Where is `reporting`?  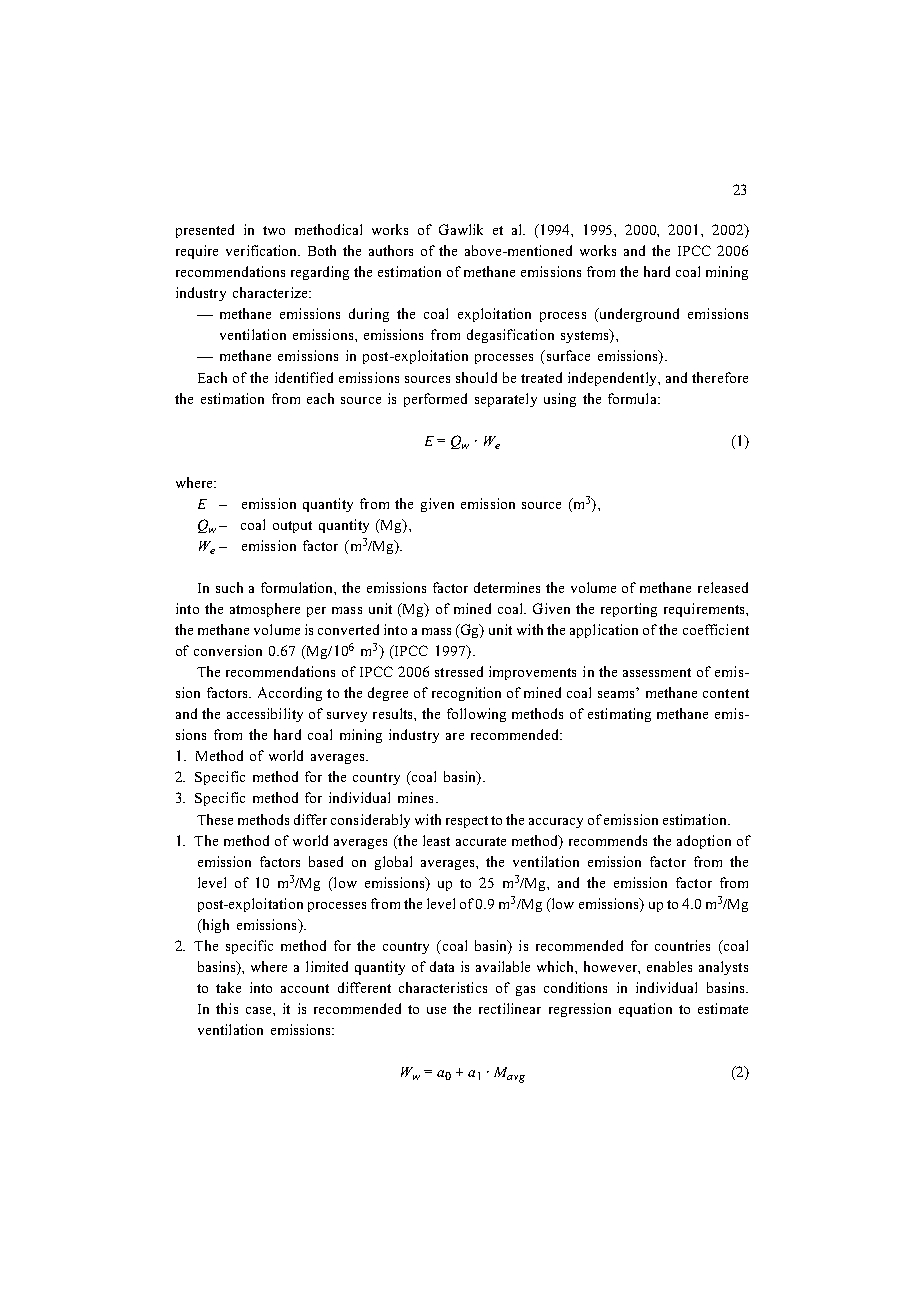
reporting is located at coordinates (629, 610).
